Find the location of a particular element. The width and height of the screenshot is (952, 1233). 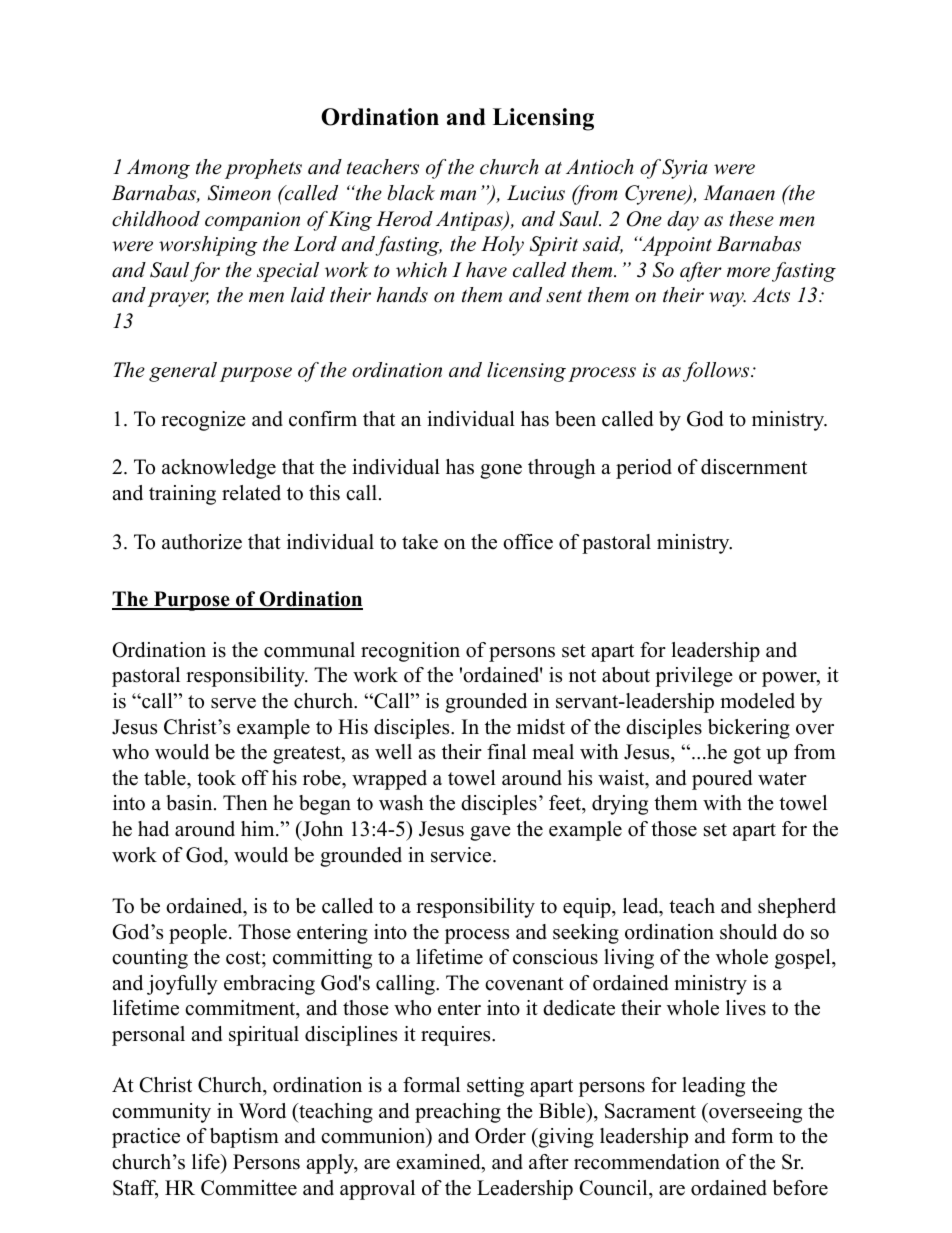

recognition is located at coordinates (410, 652).
